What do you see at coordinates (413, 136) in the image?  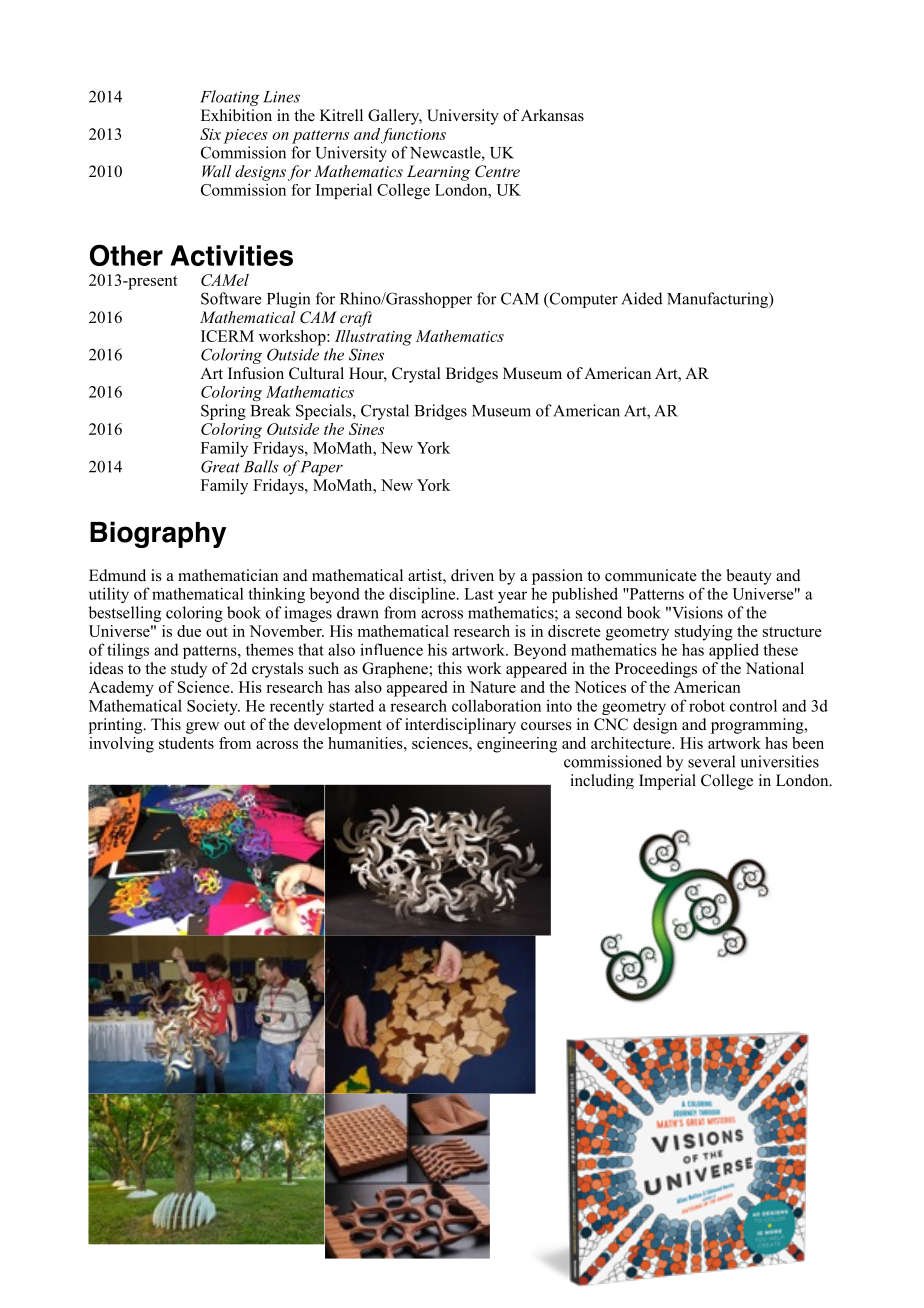 I see `functions` at bounding box center [413, 136].
